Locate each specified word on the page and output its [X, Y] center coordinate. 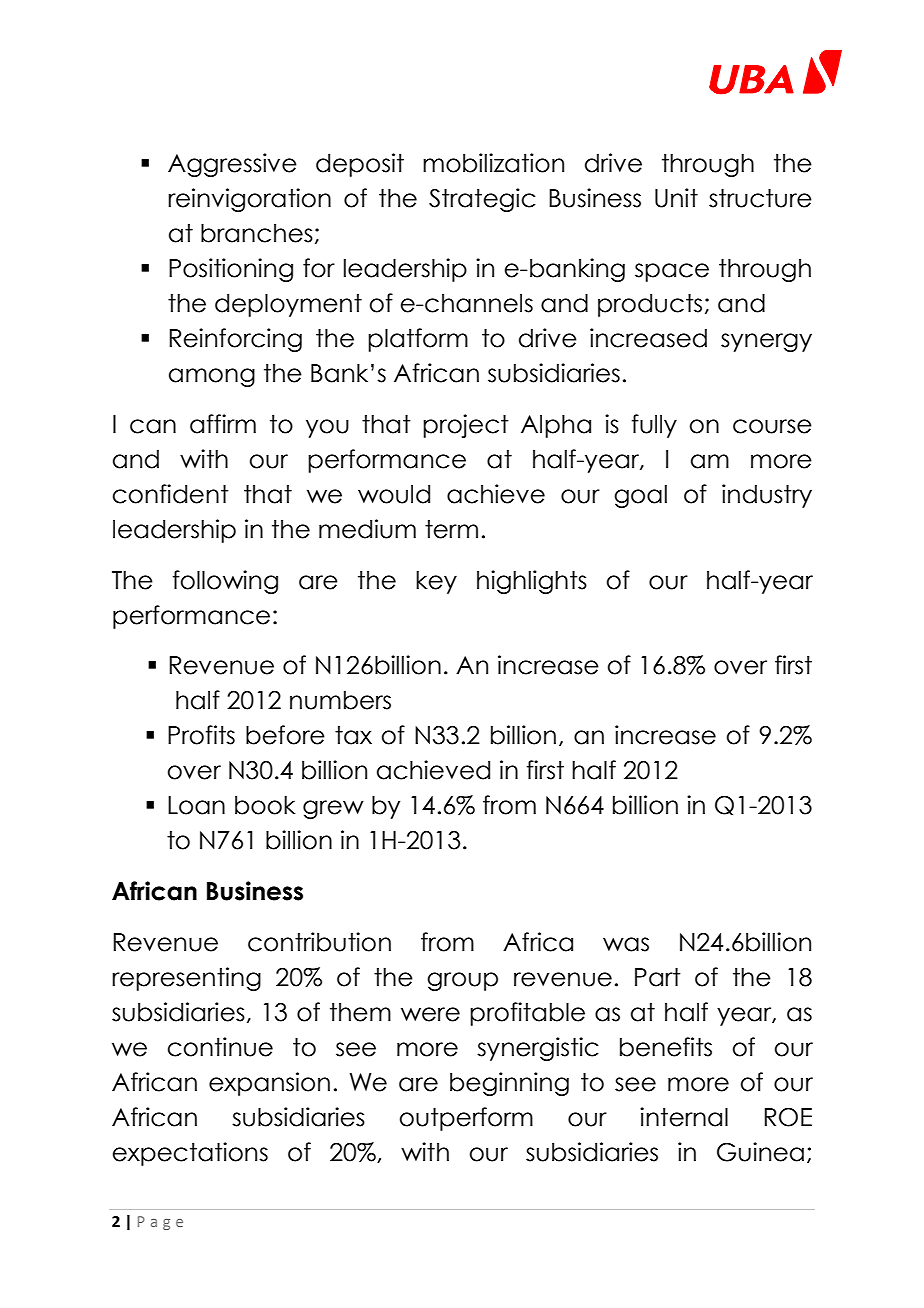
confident [171, 494]
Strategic [482, 200]
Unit [676, 198]
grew [333, 809]
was [626, 944]
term [451, 529]
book [265, 805]
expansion [269, 1084]
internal [684, 1117]
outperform [466, 1119]
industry [767, 496]
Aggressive [232, 165]
